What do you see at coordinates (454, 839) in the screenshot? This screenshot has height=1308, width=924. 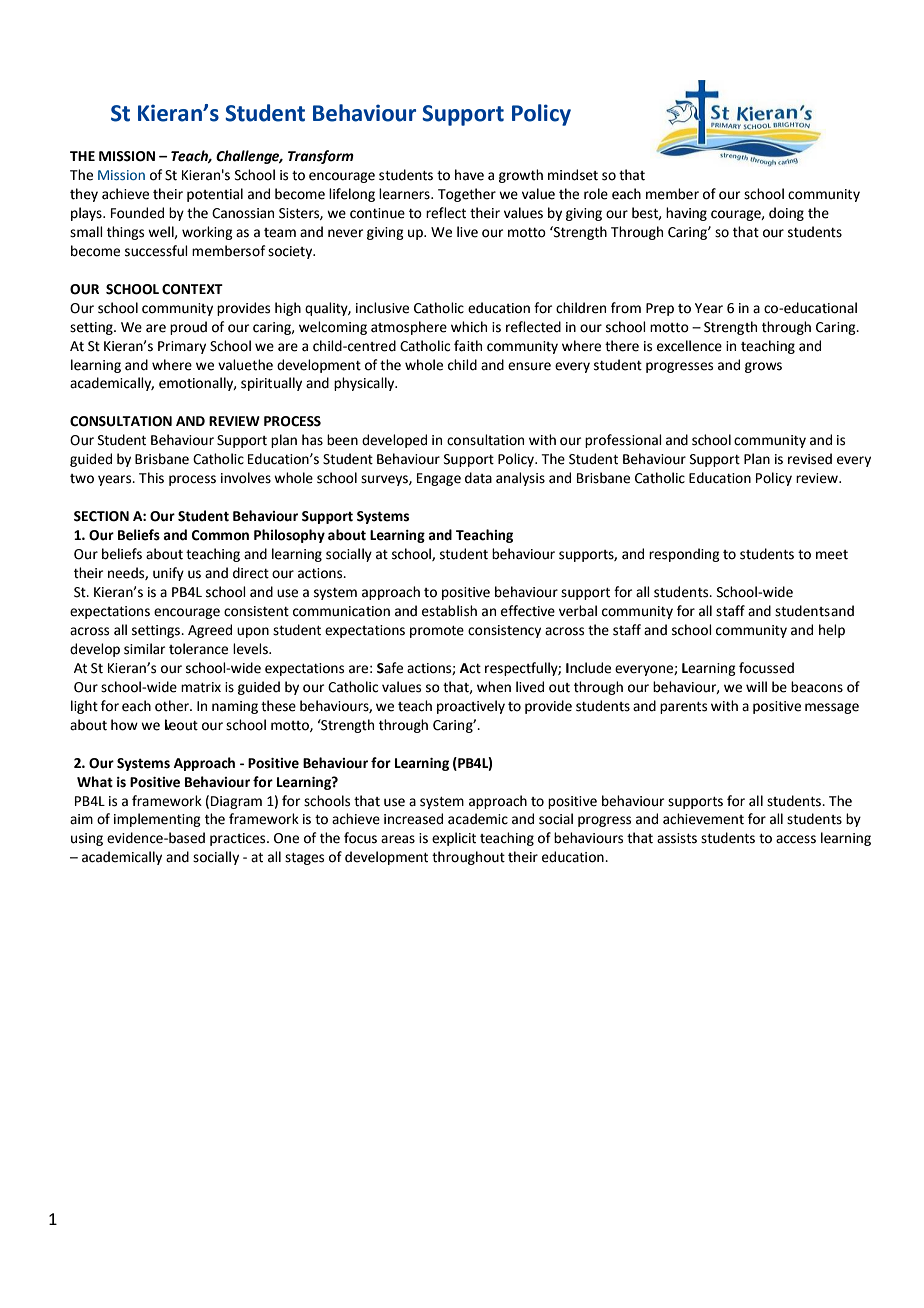 I see `explicit` at bounding box center [454, 839].
